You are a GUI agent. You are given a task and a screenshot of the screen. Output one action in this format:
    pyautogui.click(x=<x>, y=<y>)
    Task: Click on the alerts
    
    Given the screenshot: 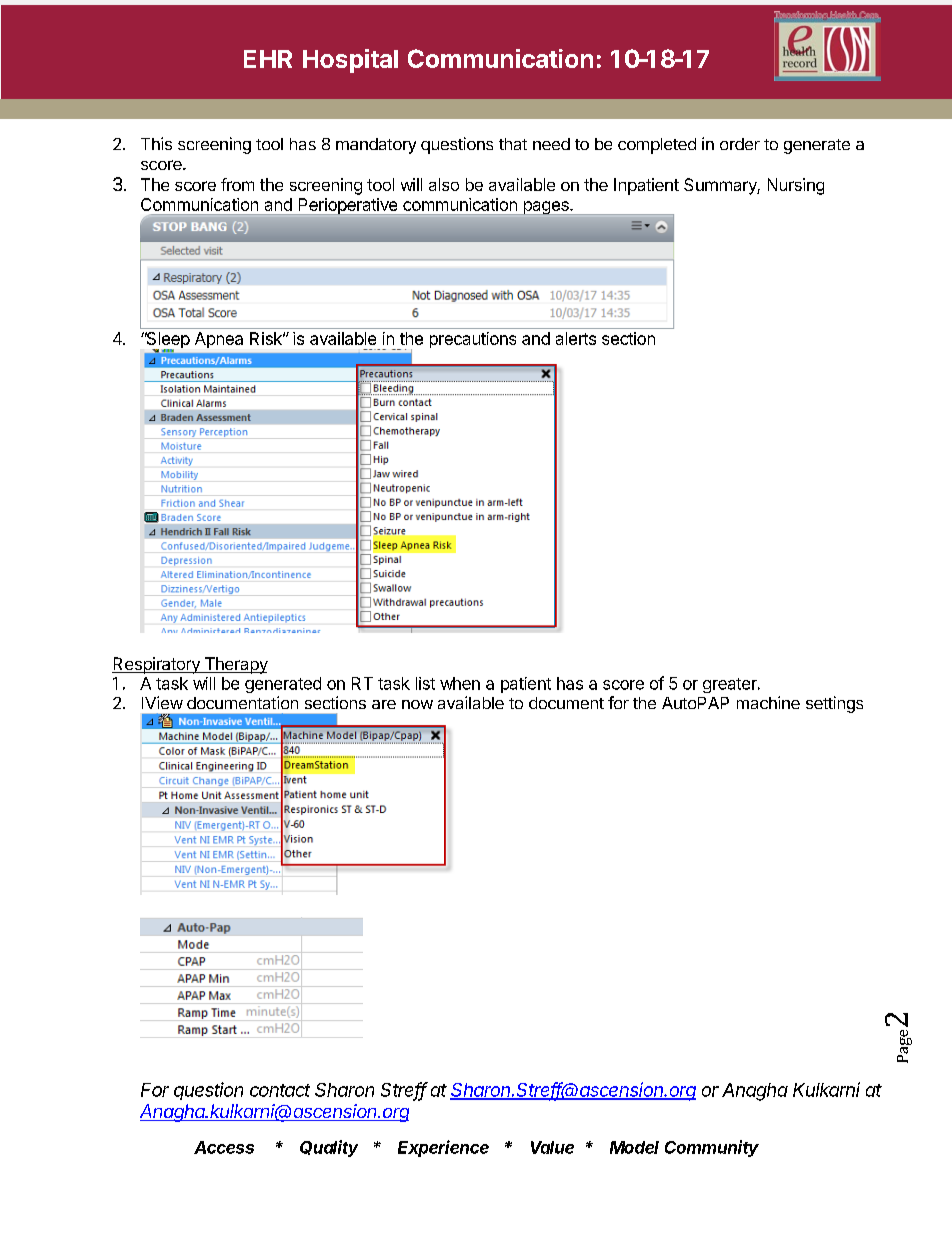 What is the action you would take?
    pyautogui.click(x=576, y=338)
